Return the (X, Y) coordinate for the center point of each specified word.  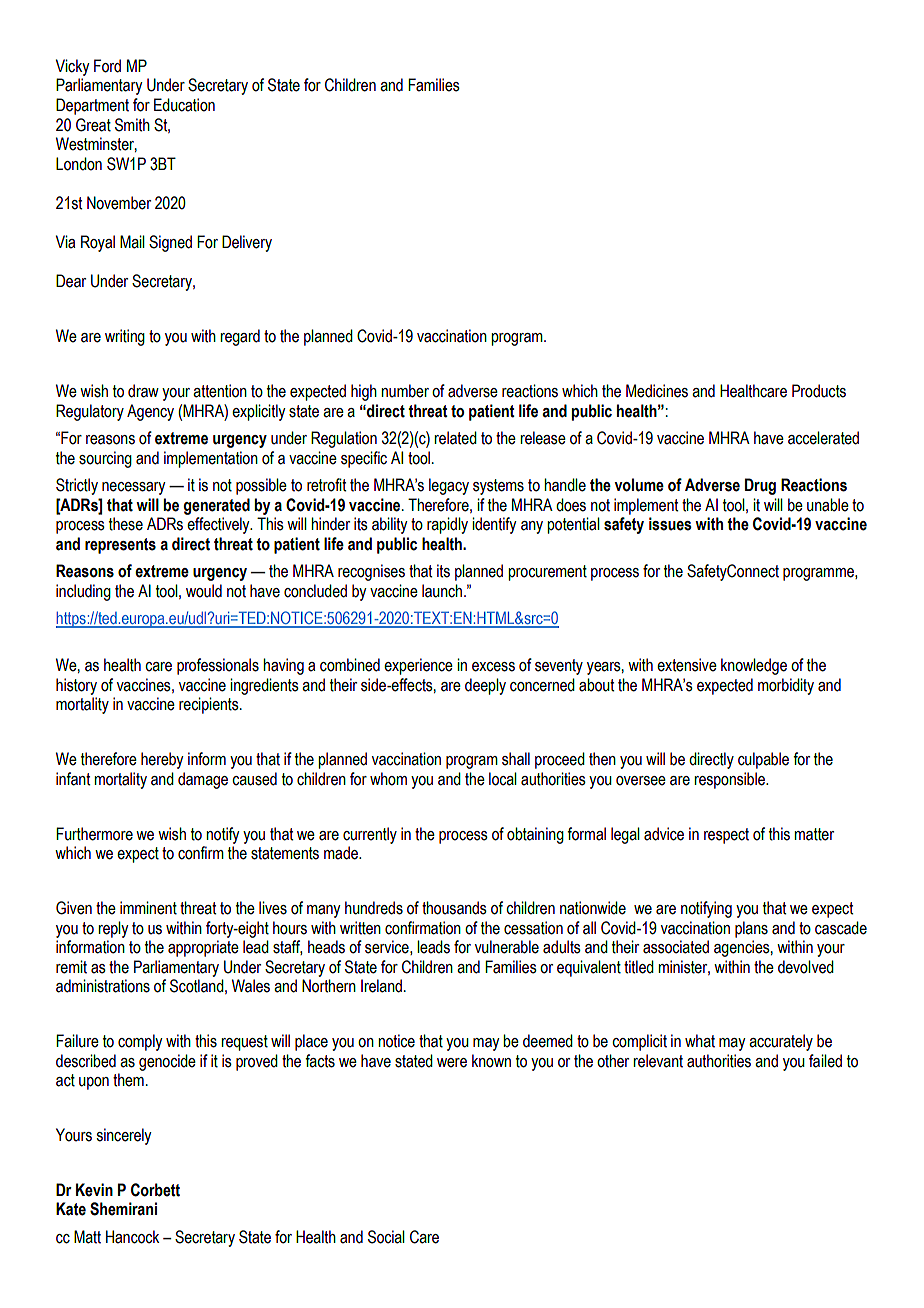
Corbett (155, 1190)
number (405, 391)
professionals (218, 666)
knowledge (754, 666)
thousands (454, 908)
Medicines (657, 391)
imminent (148, 908)
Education (184, 105)
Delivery (247, 243)
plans (751, 929)
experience (418, 666)
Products (819, 391)
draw (143, 391)
